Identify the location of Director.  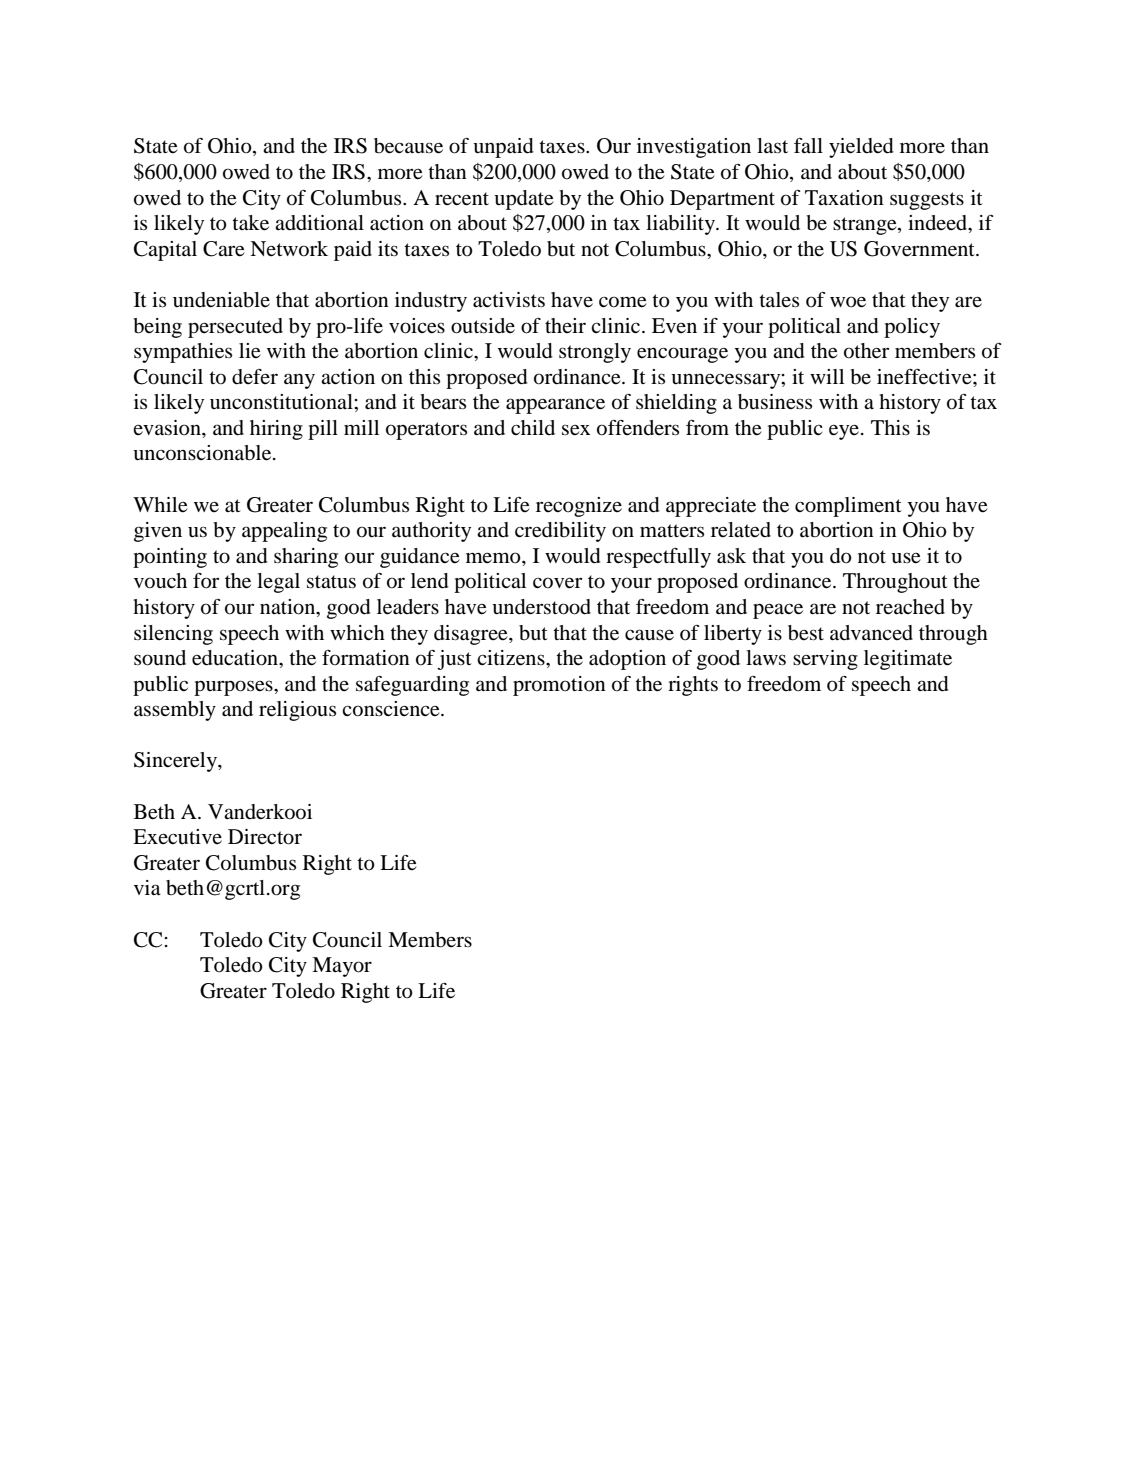
(265, 837).
